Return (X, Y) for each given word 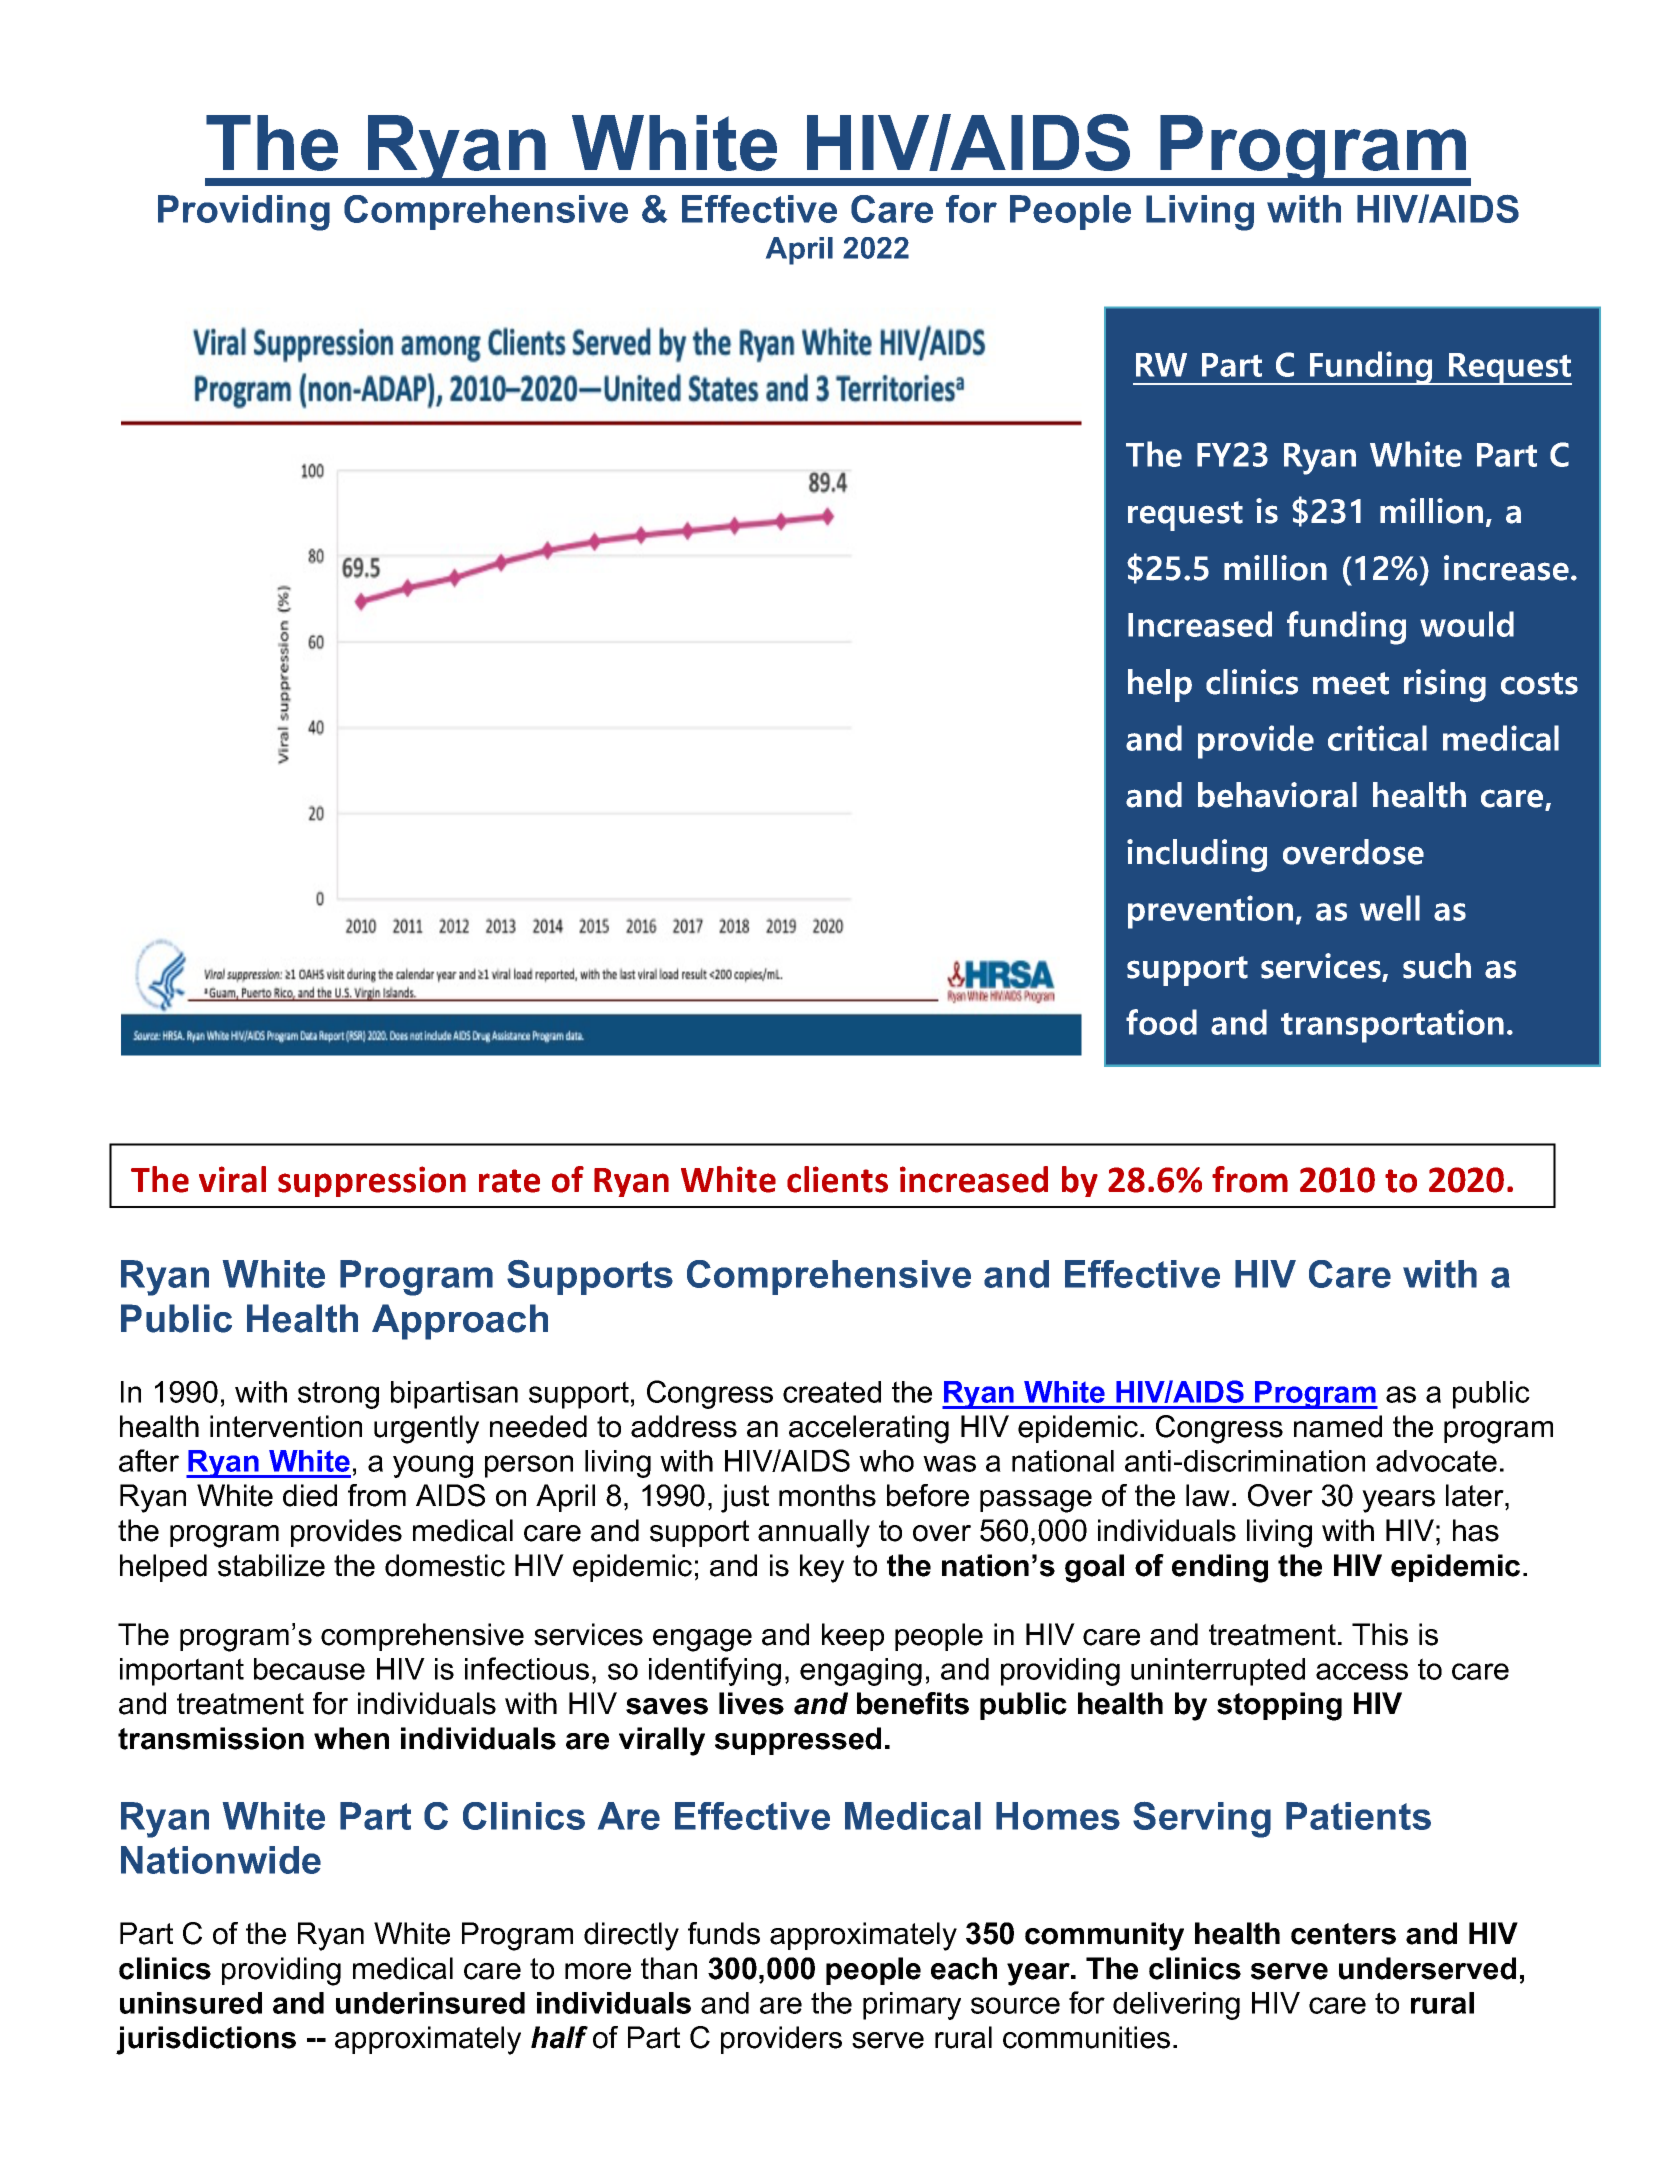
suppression (372, 1181)
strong (338, 1395)
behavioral (1277, 795)
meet (1351, 683)
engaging (861, 1672)
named (1338, 1426)
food (1161, 1022)
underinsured (430, 2003)
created (832, 1392)
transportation (1392, 1026)
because (309, 1669)
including (1197, 855)
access (1362, 1671)
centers (1343, 1934)
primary (912, 2006)
